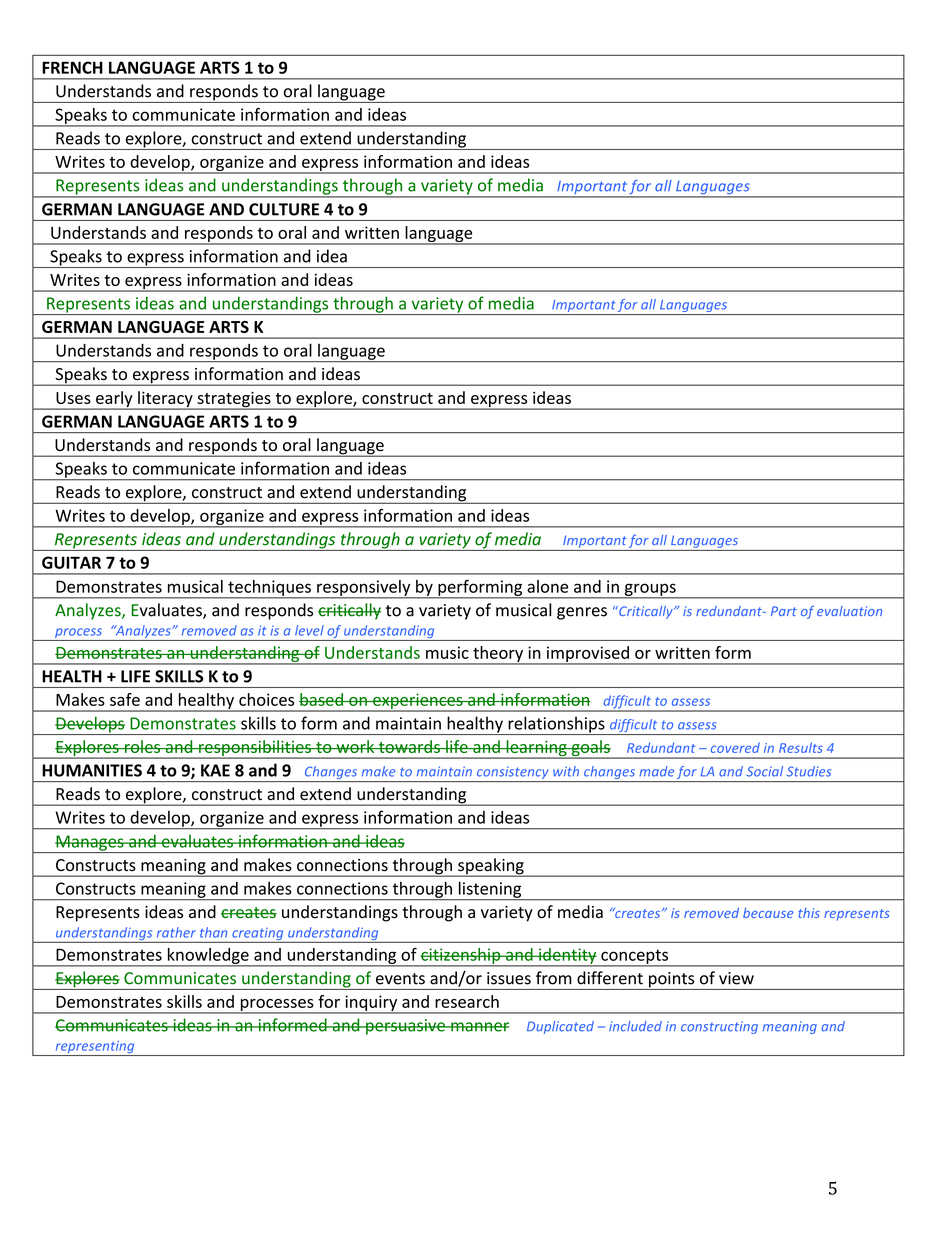  Describe the element at coordinates (547, 586) in the document. I see `alone` at that location.
